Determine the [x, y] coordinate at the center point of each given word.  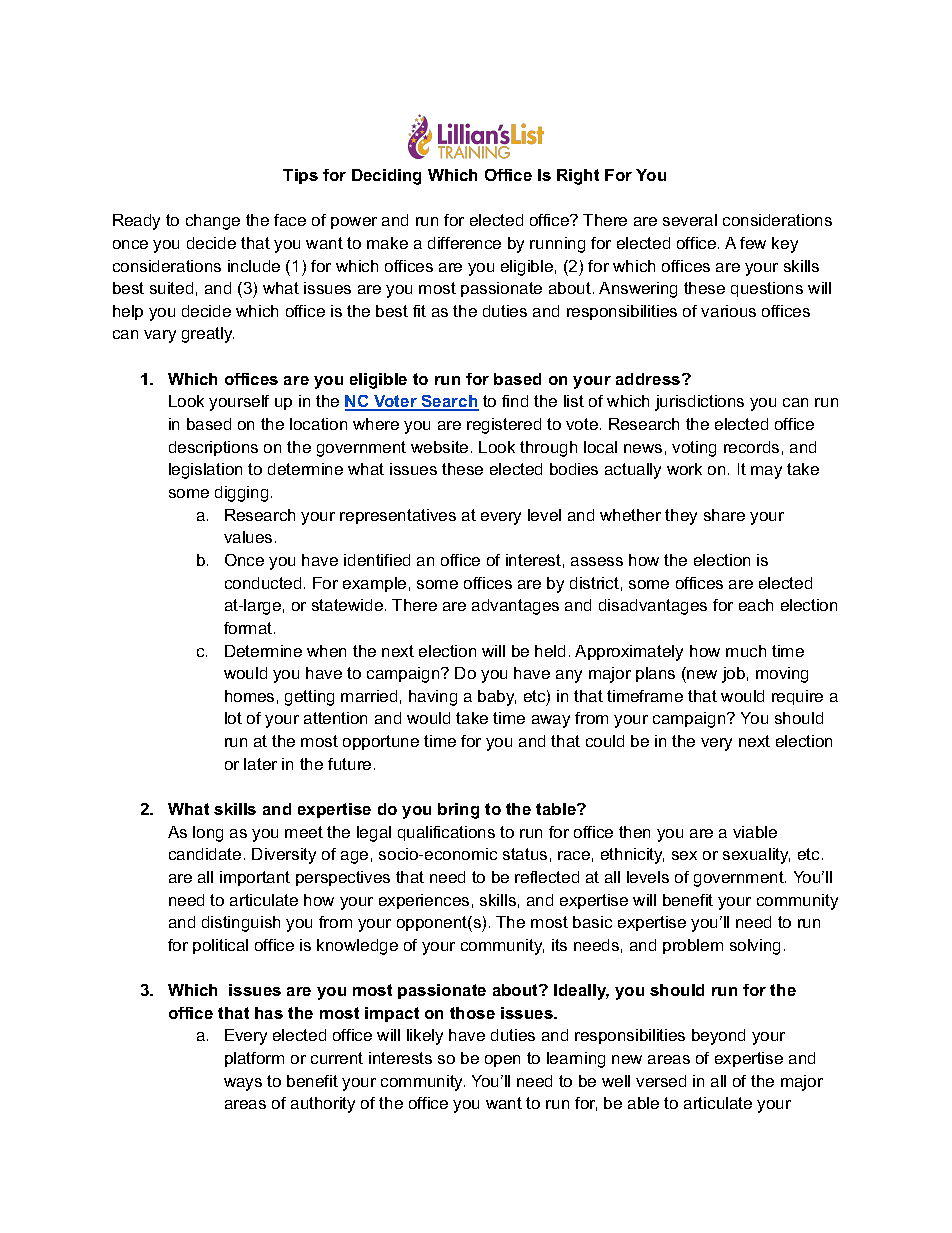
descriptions [213, 448]
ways [243, 1084]
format [249, 628]
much [746, 651]
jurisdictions [699, 403]
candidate [205, 854]
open [502, 1061]
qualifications [446, 833]
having [433, 698]
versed [661, 1081]
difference [464, 243]
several [690, 220]
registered [504, 426]
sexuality [756, 856]
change [213, 222]
